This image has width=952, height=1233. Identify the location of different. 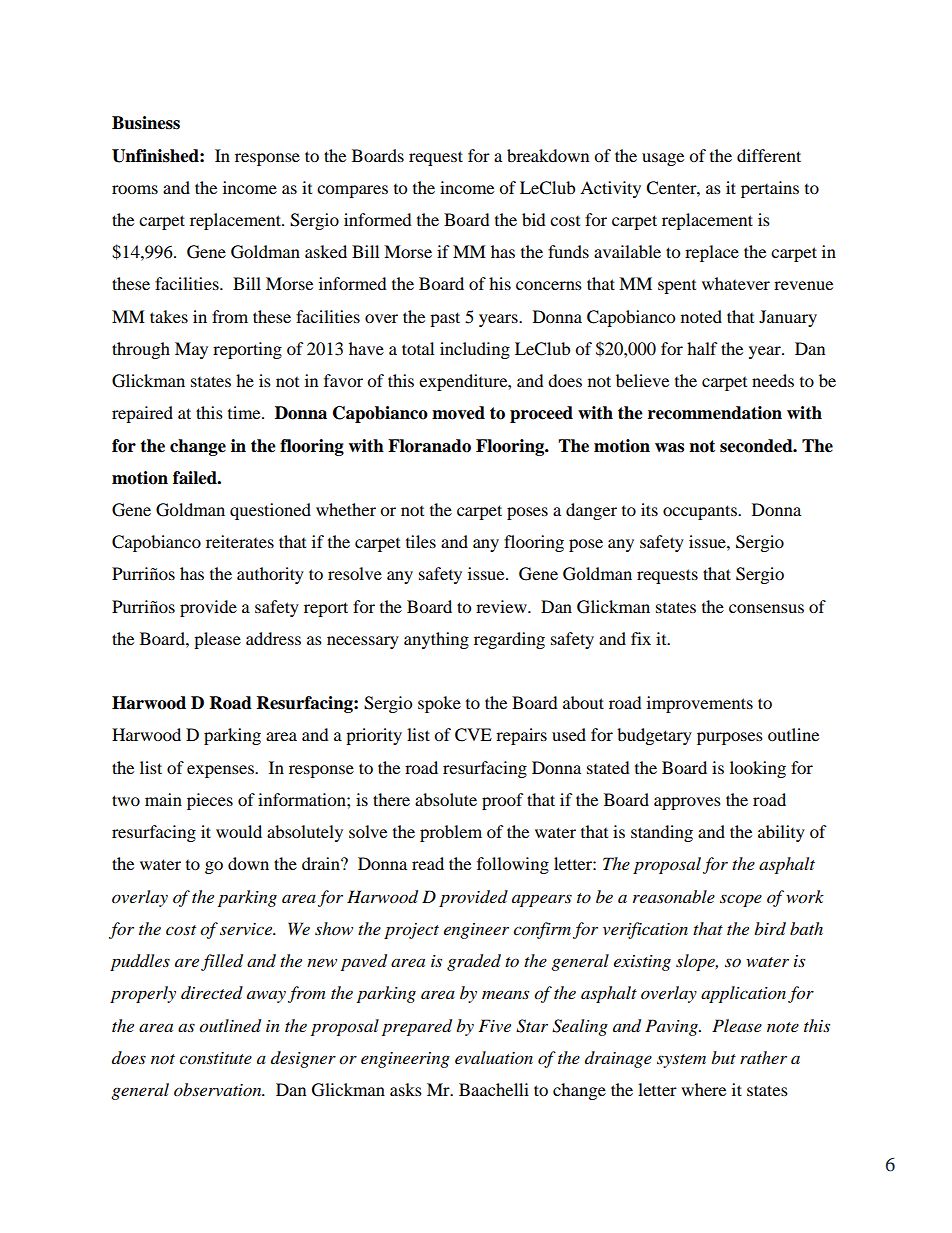
(769, 155).
